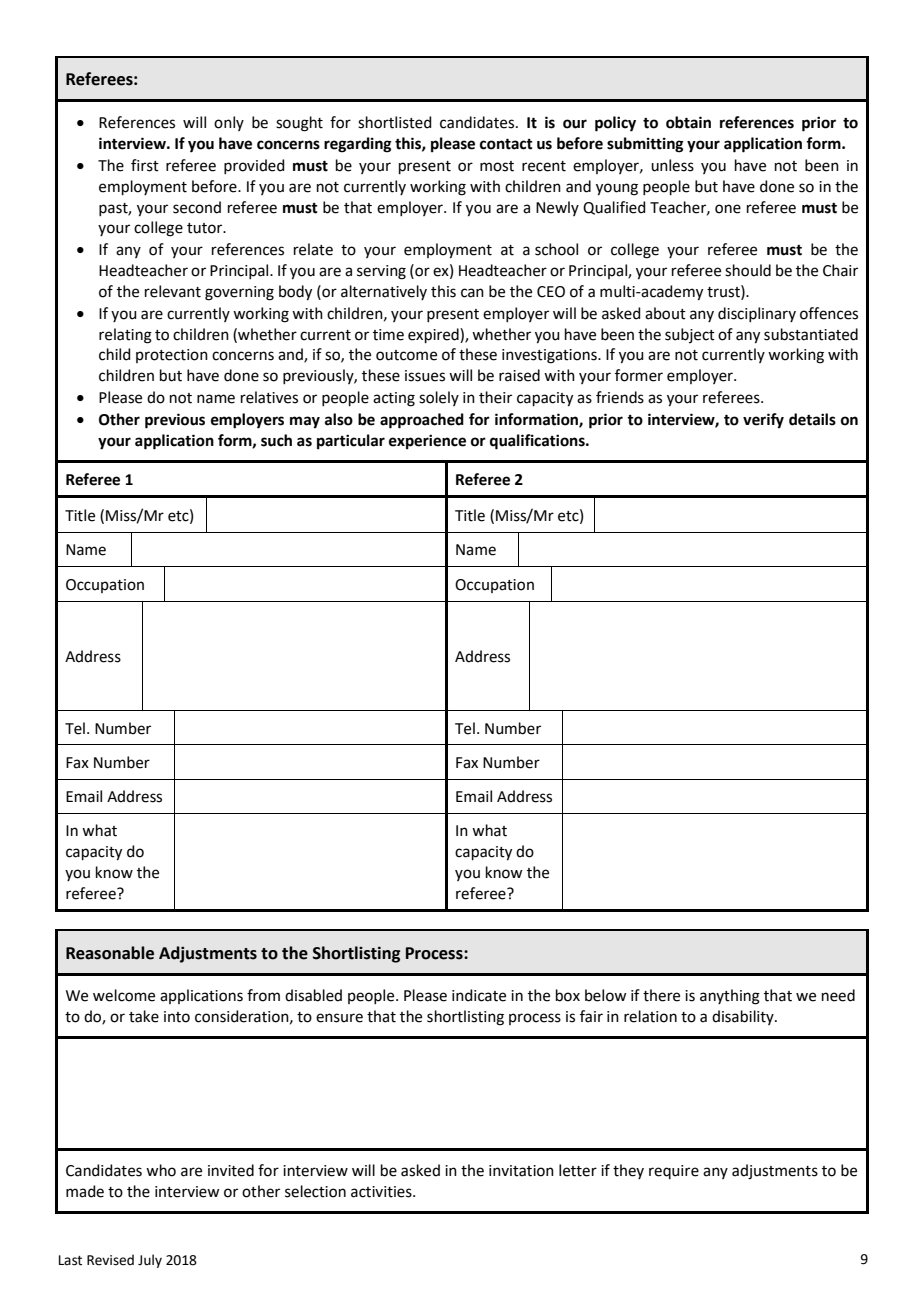 The height and width of the page is (1308, 924). What do you see at coordinates (150, 1261) in the page?
I see `July` at bounding box center [150, 1261].
